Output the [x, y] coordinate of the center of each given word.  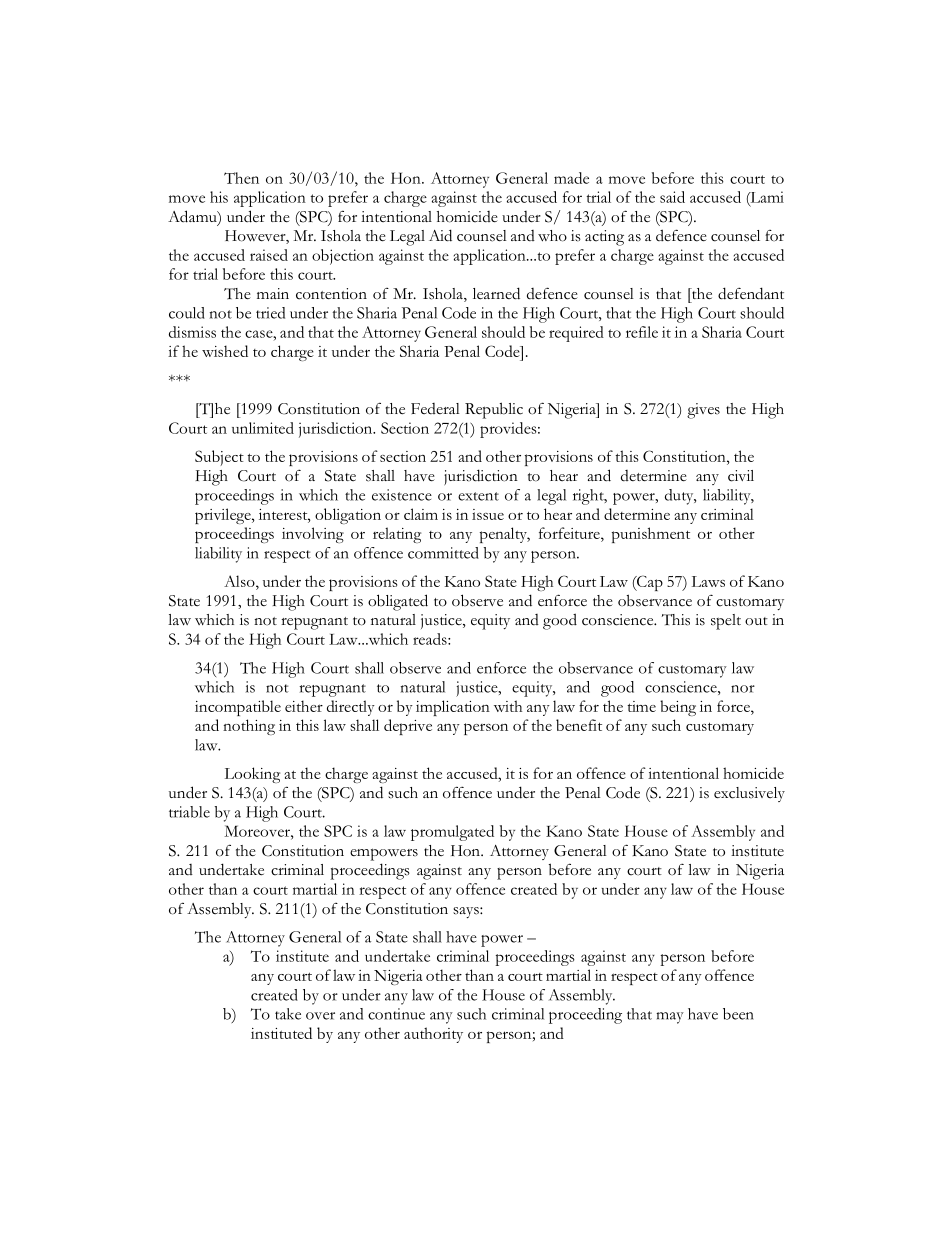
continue [396, 1014]
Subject [219, 458]
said [672, 197]
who [552, 236]
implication [453, 708]
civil [741, 476]
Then [241, 178]
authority [433, 1035]
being [678, 708]
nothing [249, 727]
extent [478, 496]
